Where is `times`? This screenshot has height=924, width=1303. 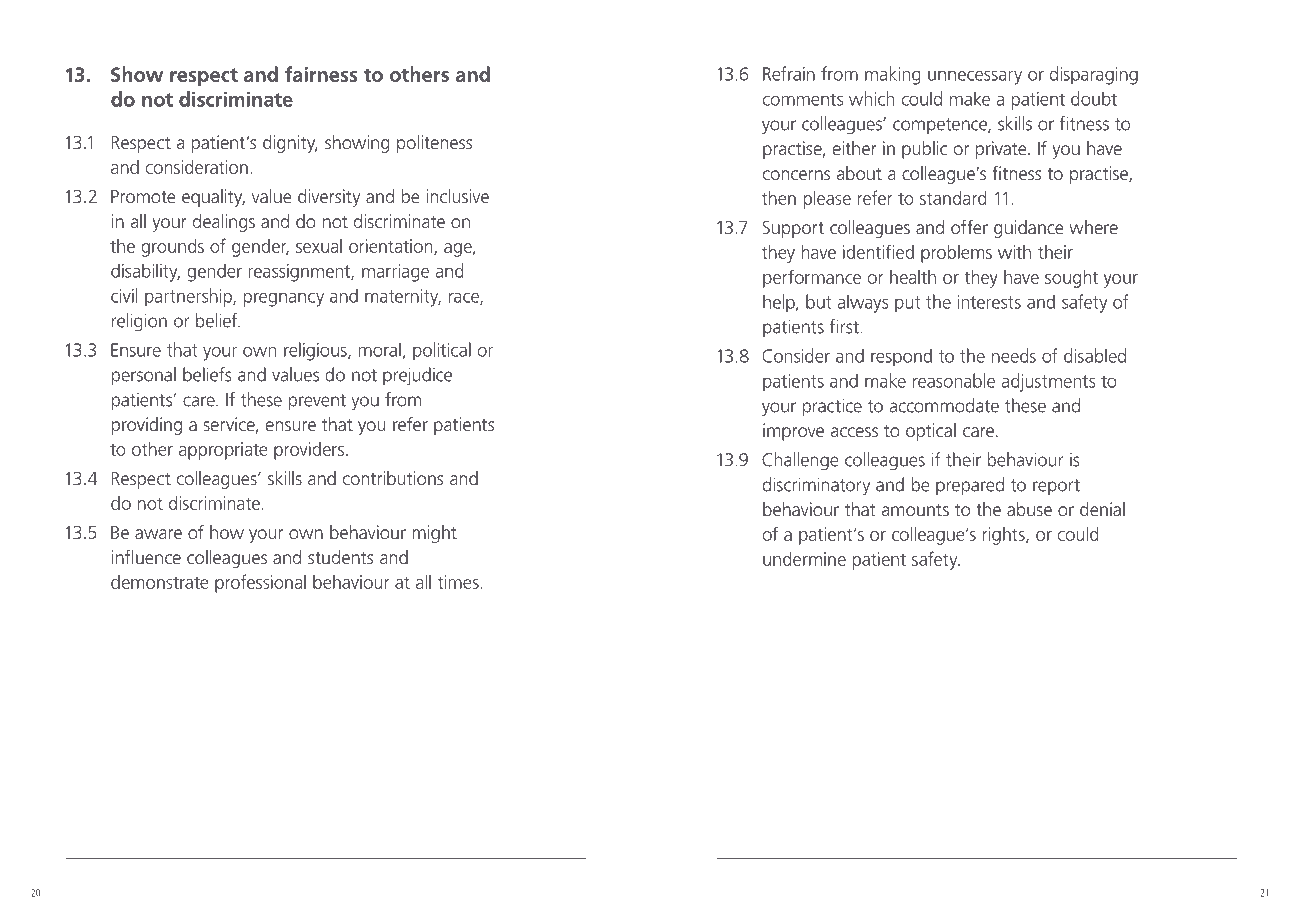 times is located at coordinates (458, 582).
